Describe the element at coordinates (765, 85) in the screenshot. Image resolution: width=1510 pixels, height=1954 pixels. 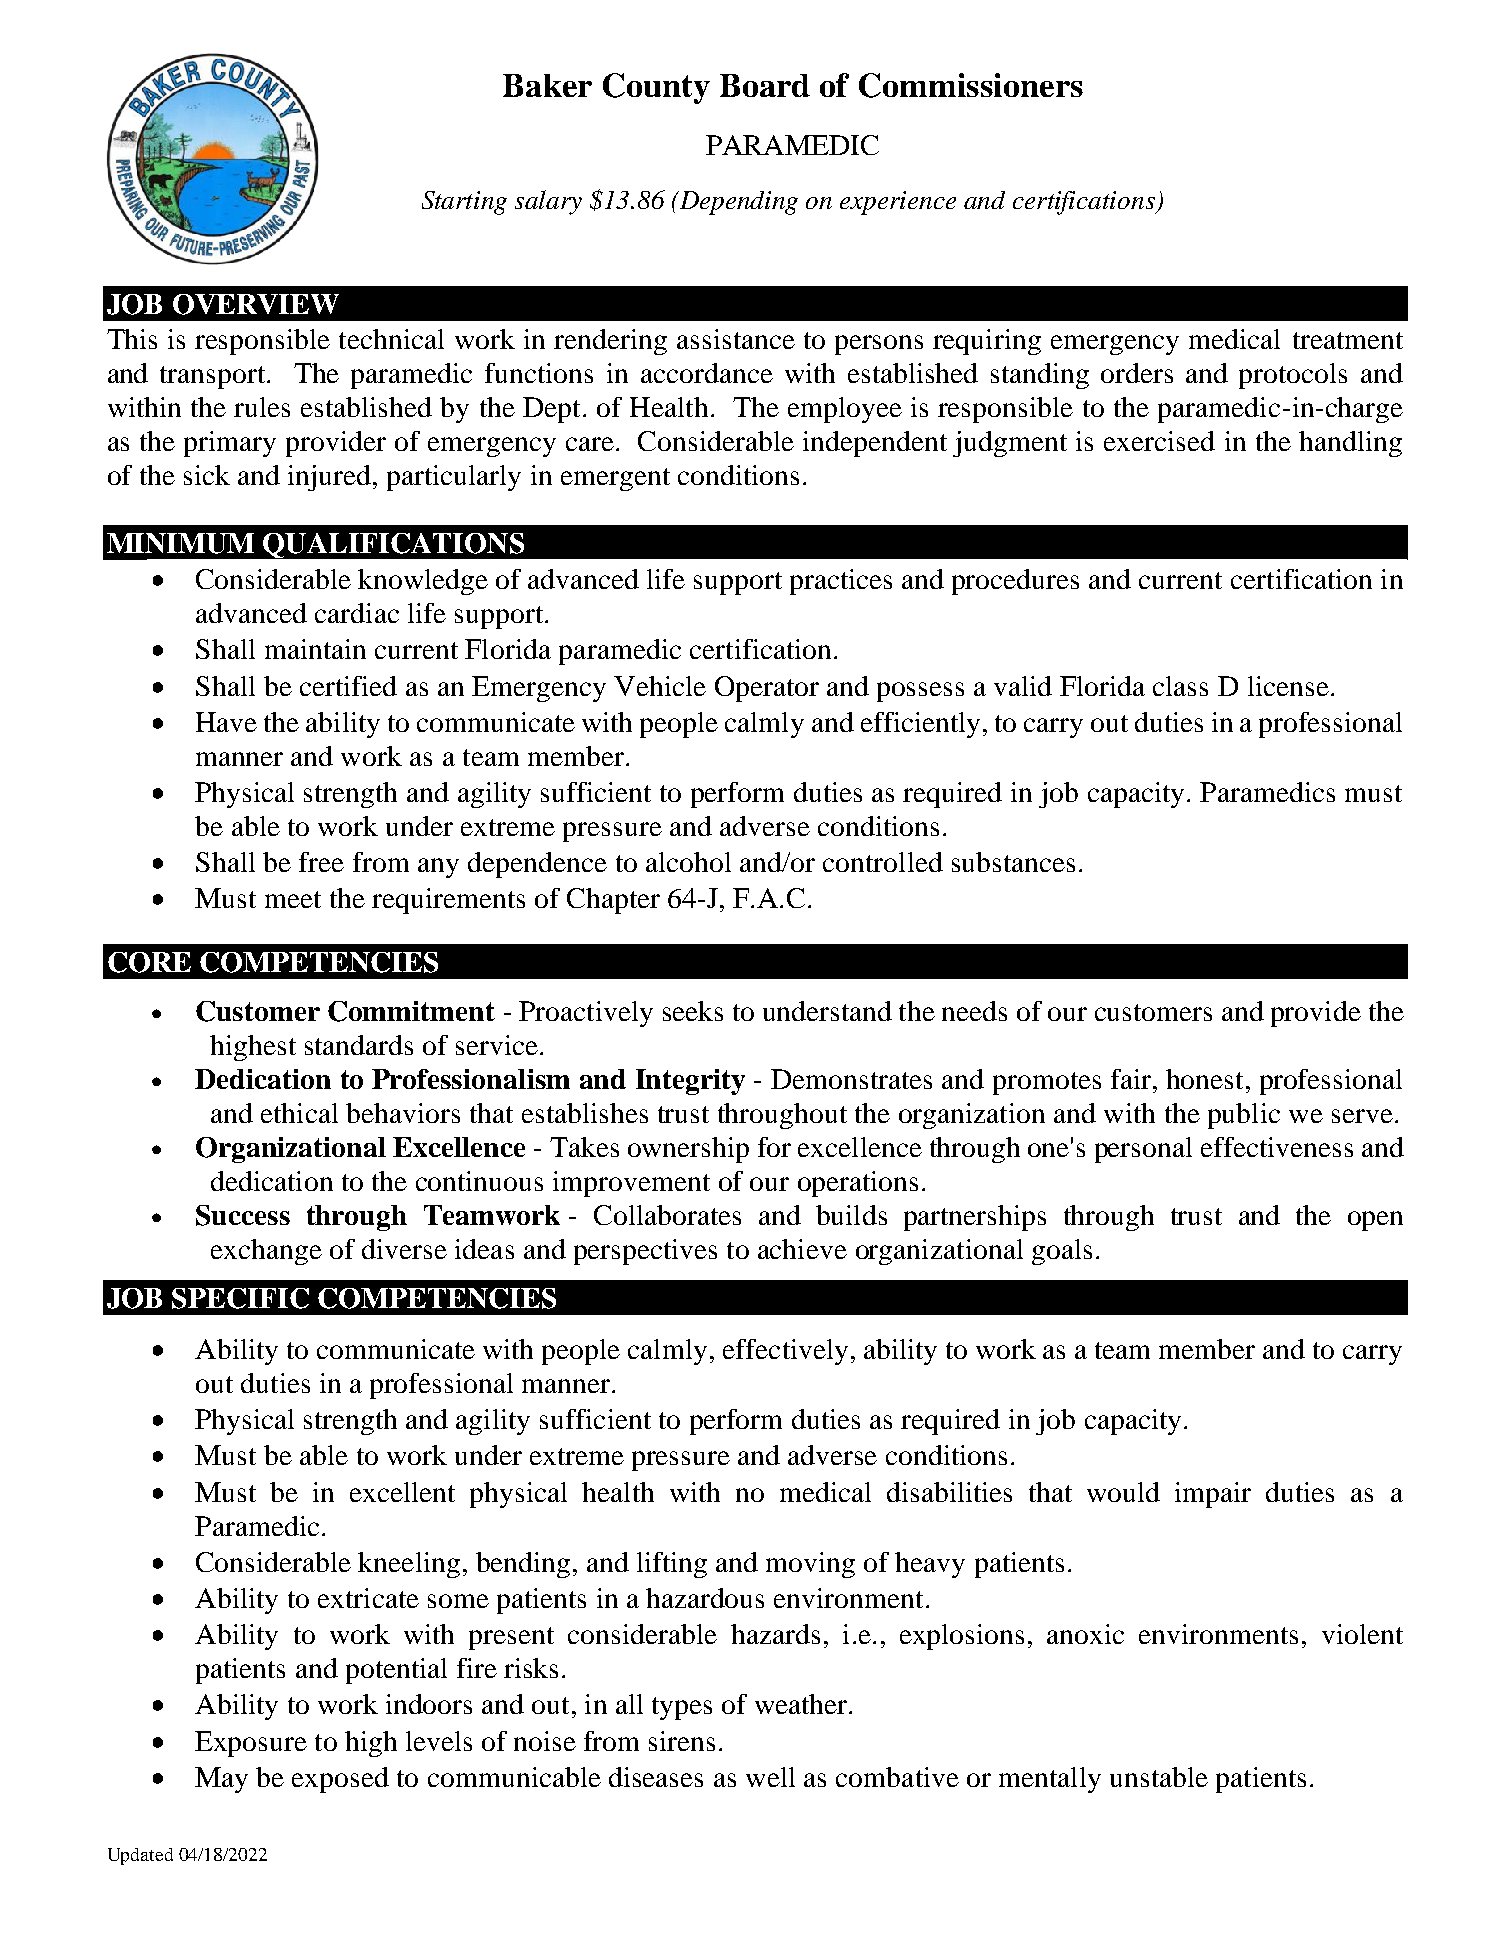
I see `Board` at that location.
